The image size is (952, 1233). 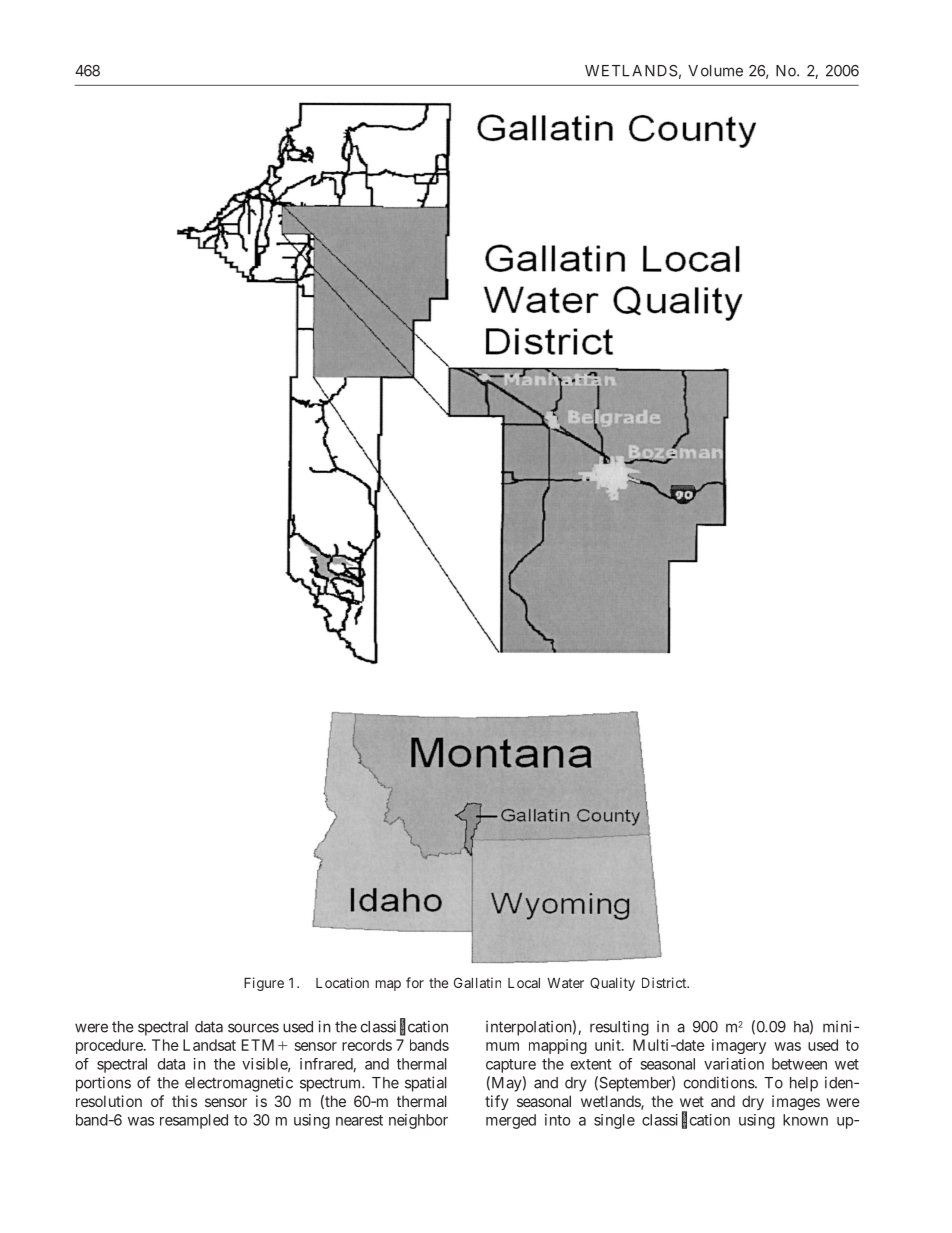 What do you see at coordinates (415, 982) in the document?
I see `for` at bounding box center [415, 982].
